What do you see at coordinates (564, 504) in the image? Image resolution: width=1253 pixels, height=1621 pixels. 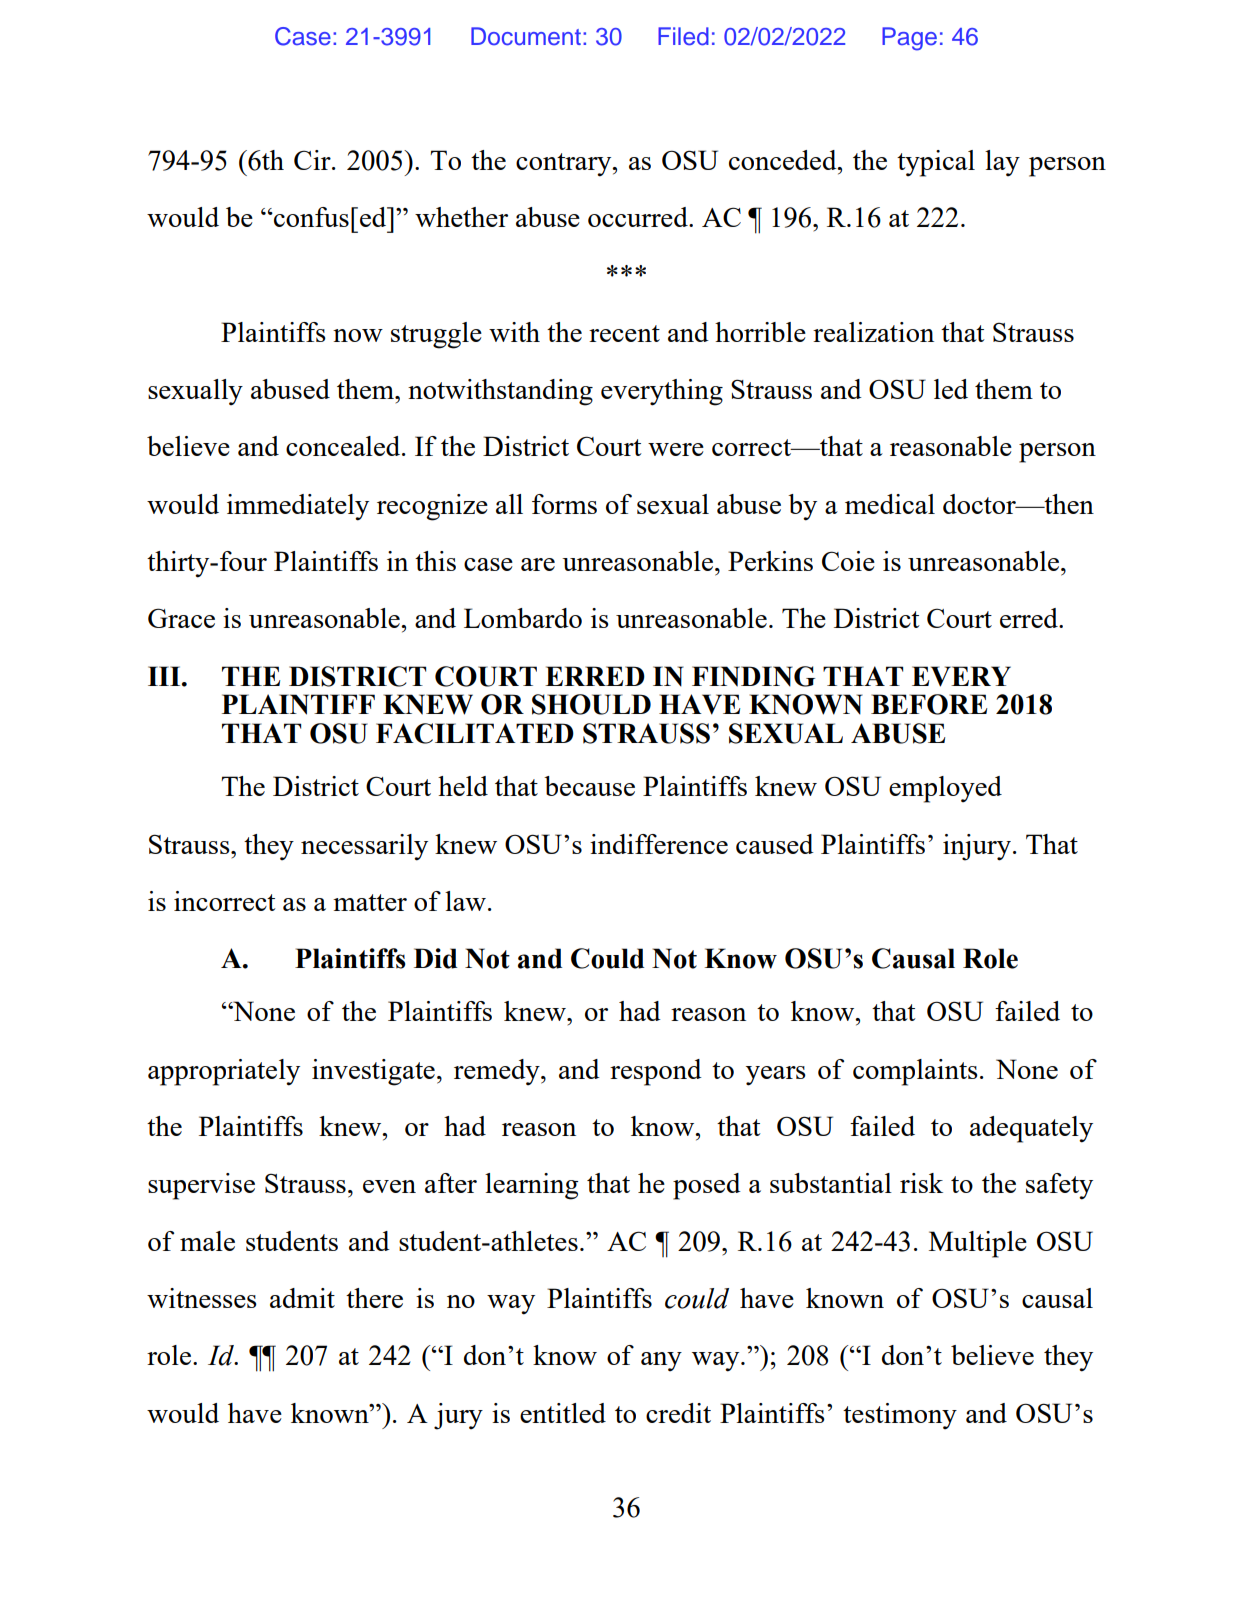 I see `forms` at bounding box center [564, 504].
